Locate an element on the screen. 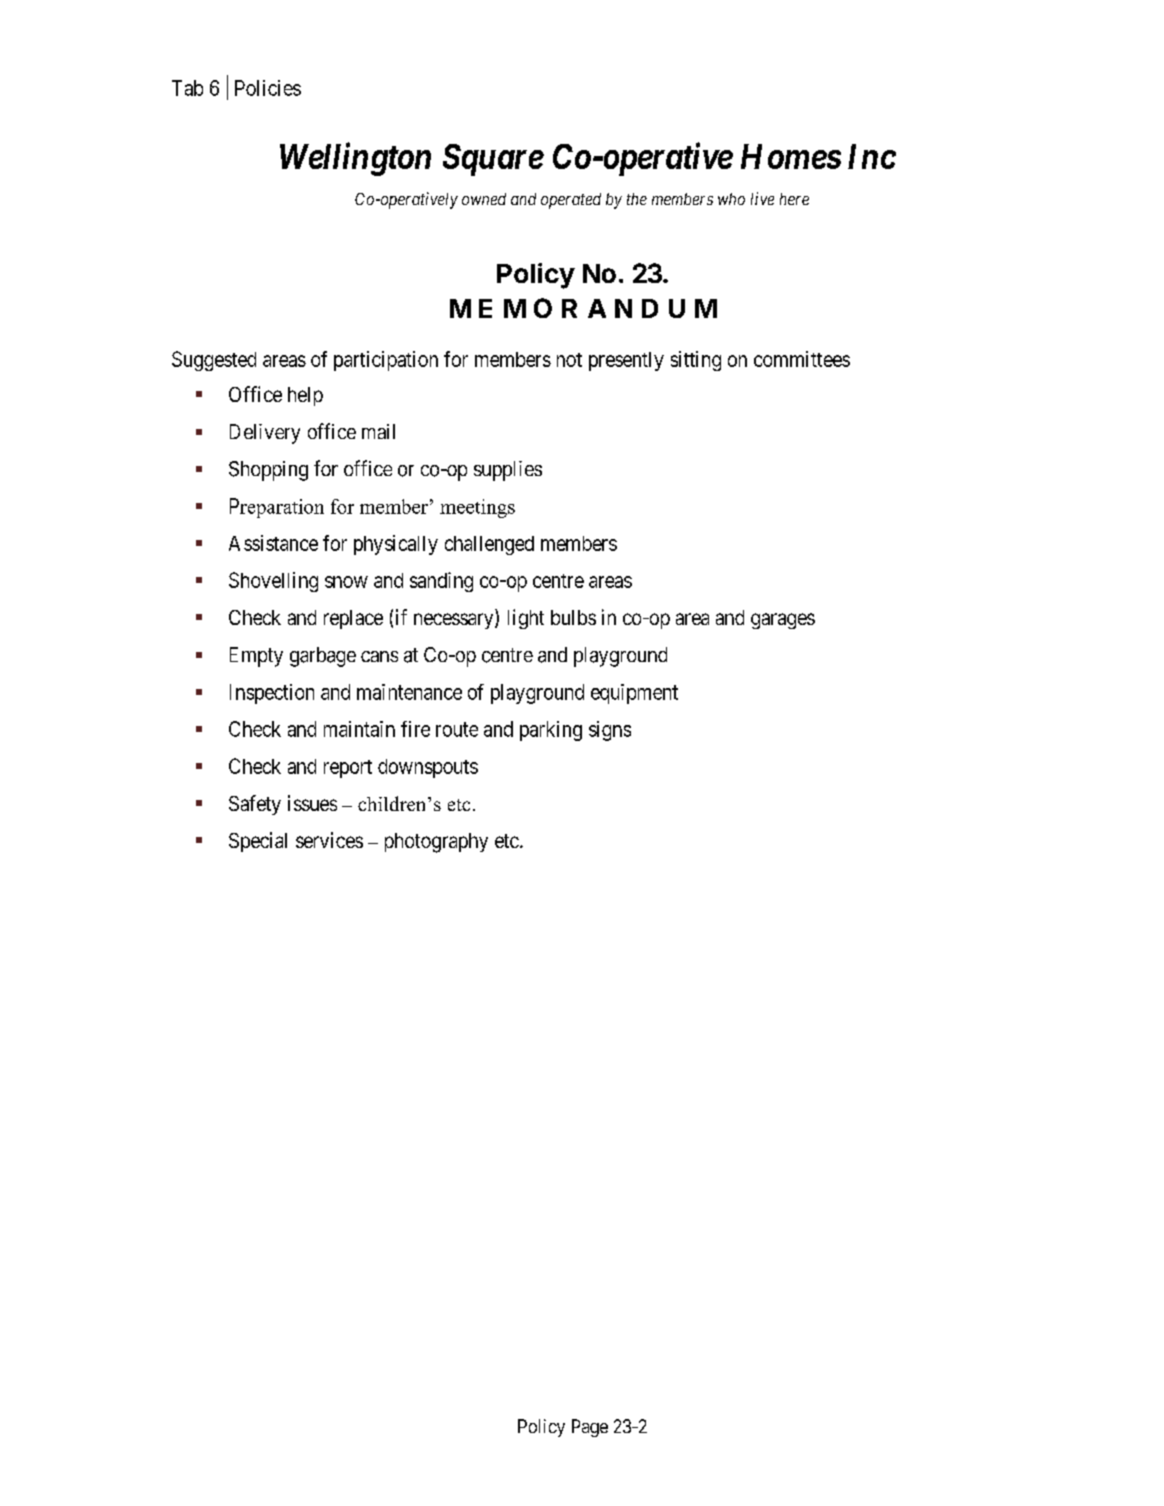  Policies is located at coordinates (268, 88).
